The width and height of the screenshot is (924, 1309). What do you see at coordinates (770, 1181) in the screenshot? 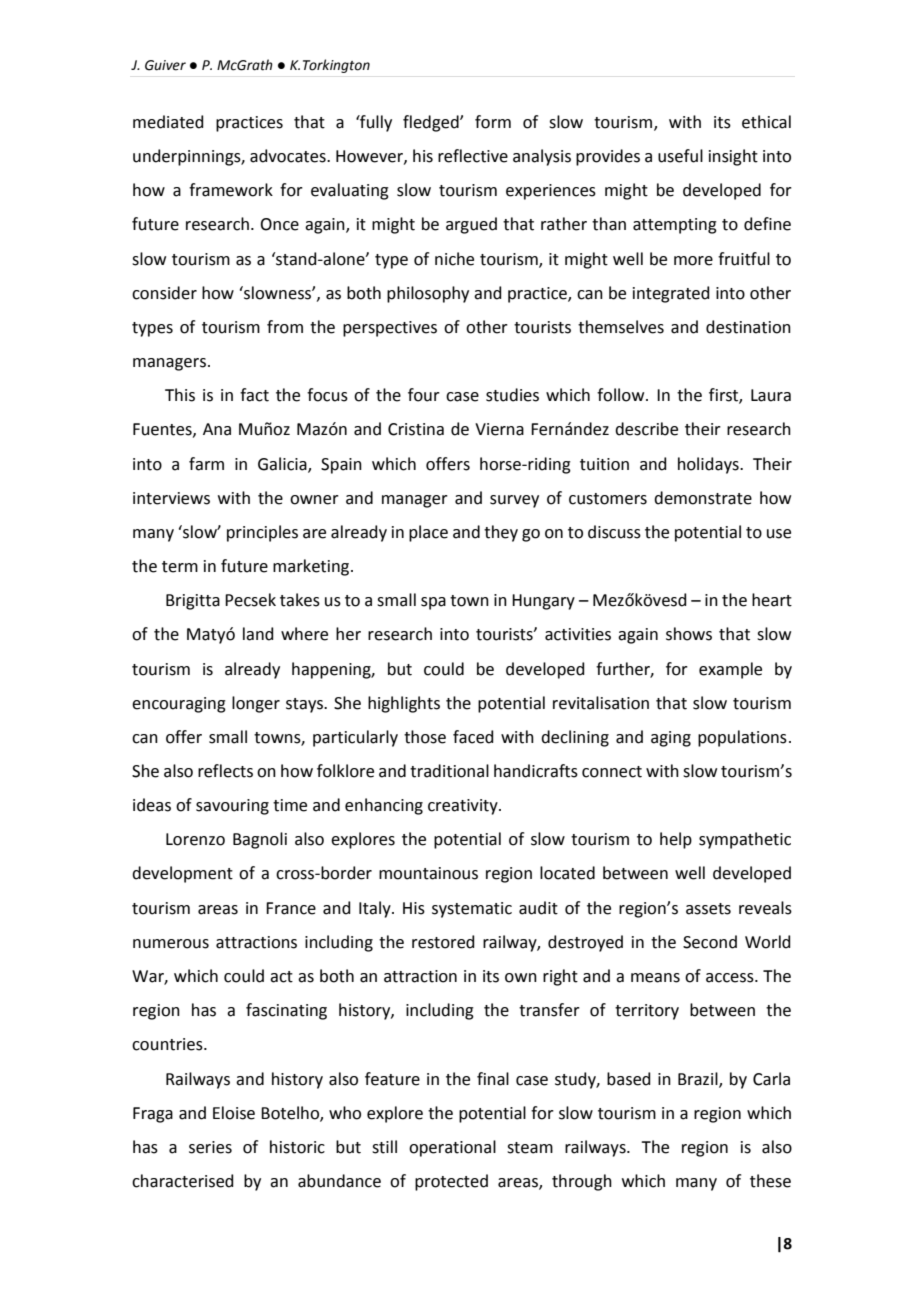
I see `these` at bounding box center [770, 1181].
